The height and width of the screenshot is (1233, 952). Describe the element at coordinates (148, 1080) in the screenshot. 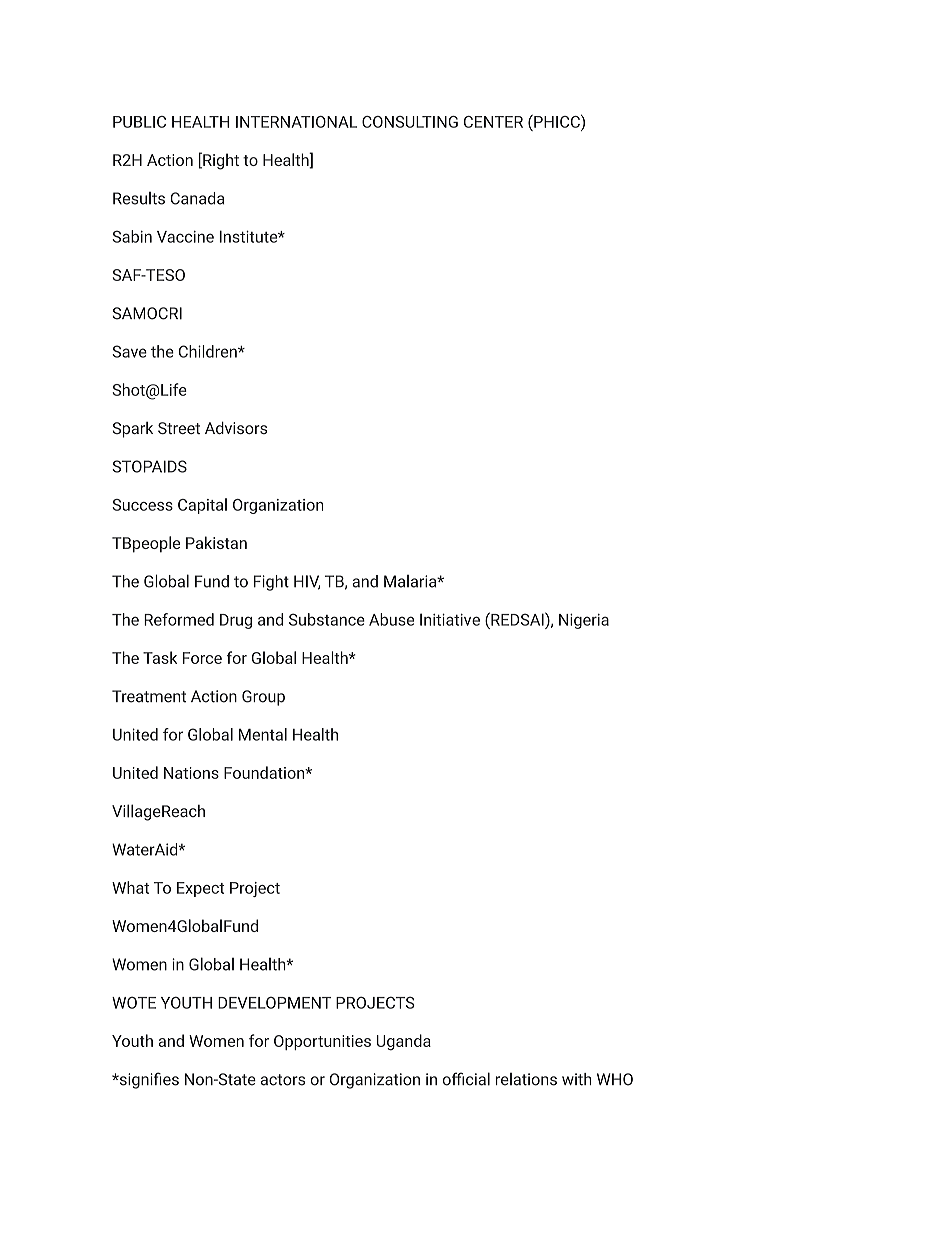

I see `signifies` at that location.
